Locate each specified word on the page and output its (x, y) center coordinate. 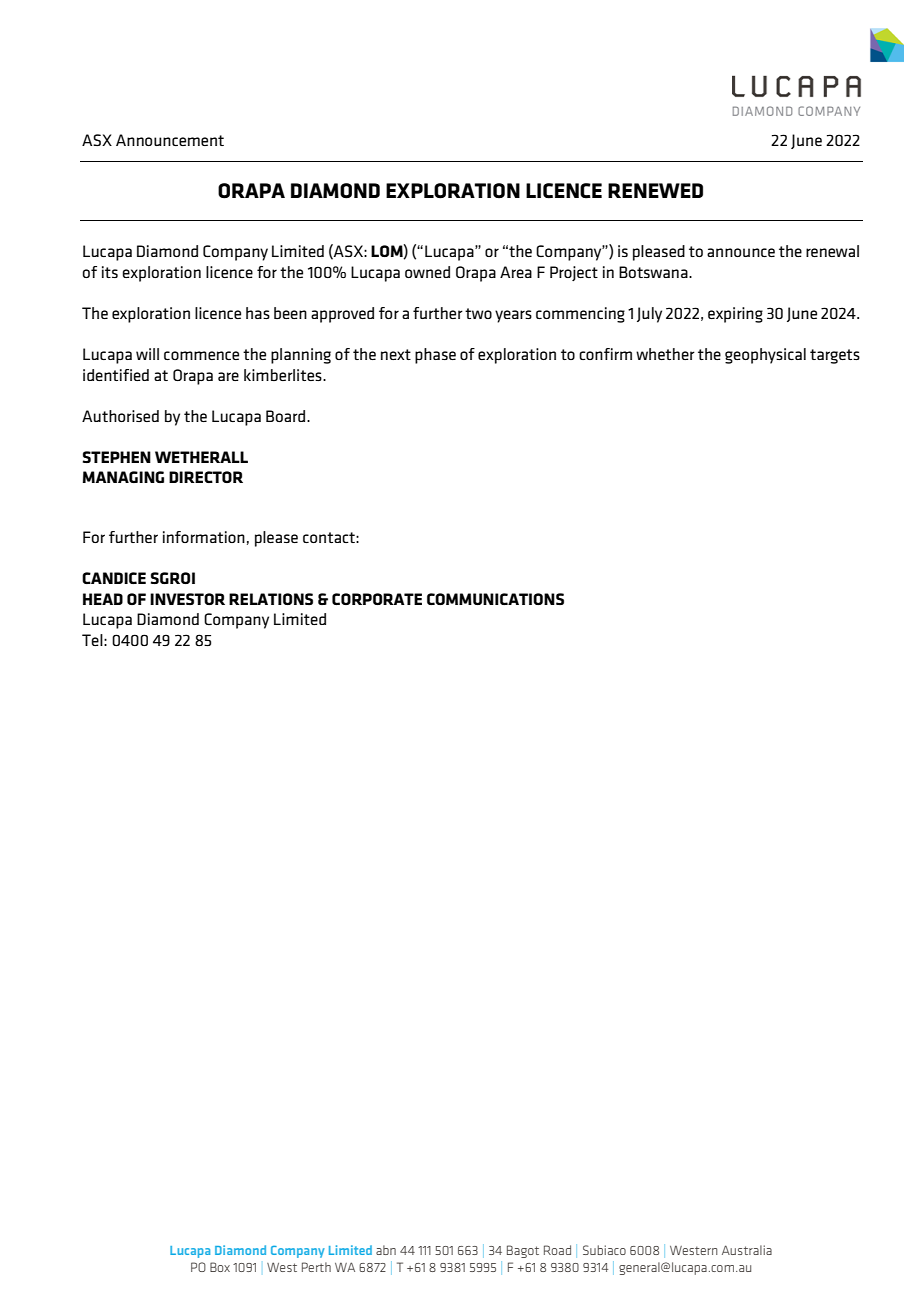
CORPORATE (377, 599)
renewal (832, 251)
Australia (747, 1250)
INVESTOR (187, 599)
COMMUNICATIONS (495, 599)
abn (386, 1250)
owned (427, 272)
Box (220, 1267)
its (110, 272)
